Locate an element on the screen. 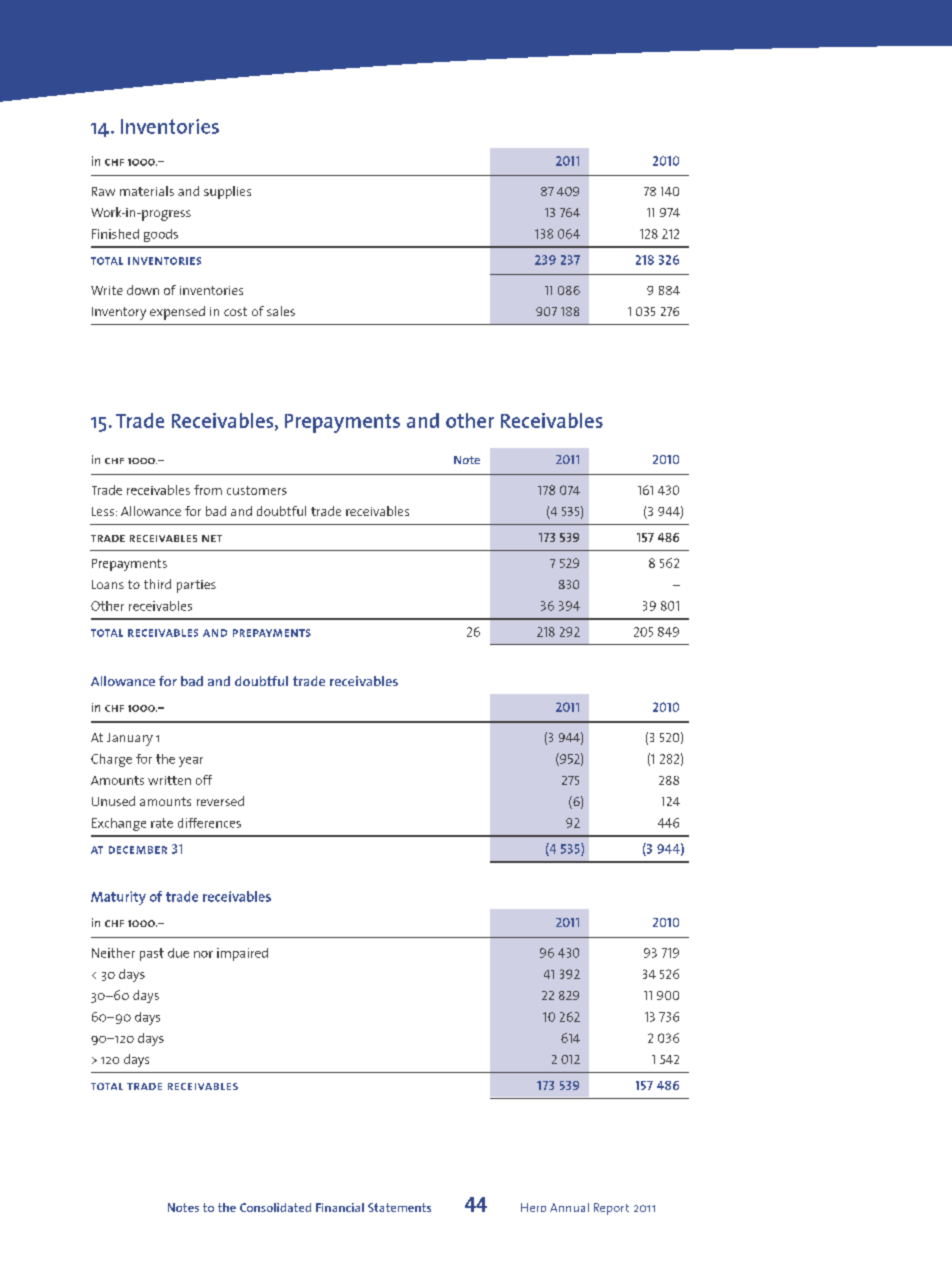  Consolidated is located at coordinates (275, 1207).
